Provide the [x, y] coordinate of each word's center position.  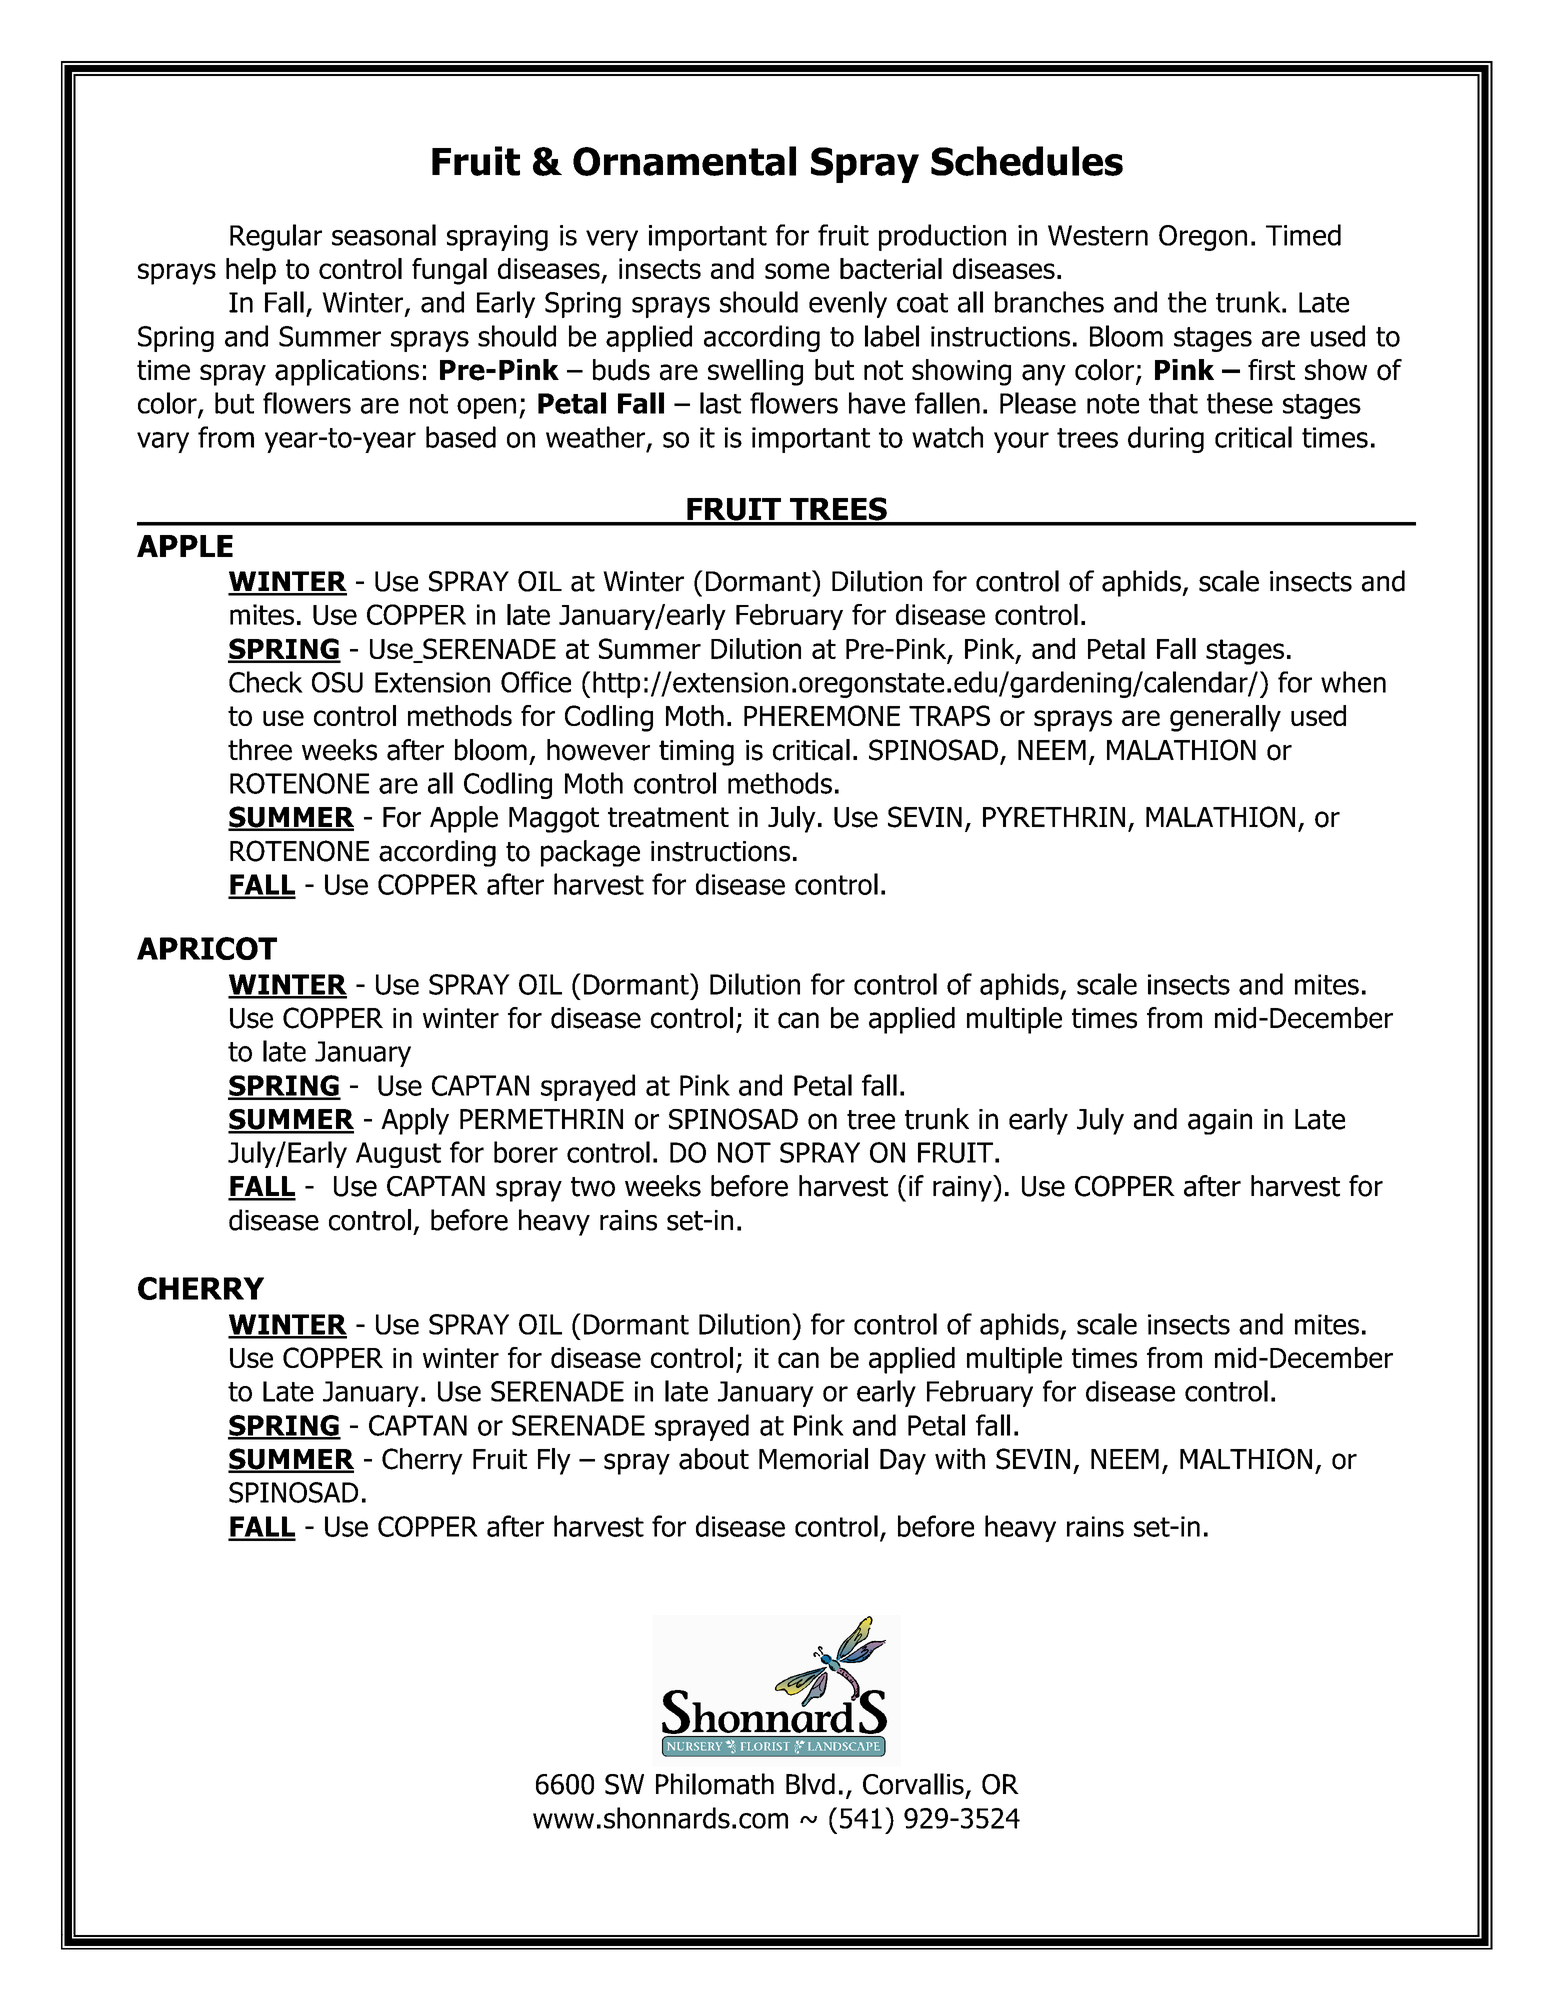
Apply [415, 1121]
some [797, 271]
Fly [554, 1461]
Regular [276, 237]
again [1220, 1122]
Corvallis [913, 1784]
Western [1098, 235]
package [590, 853]
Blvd [810, 1784]
